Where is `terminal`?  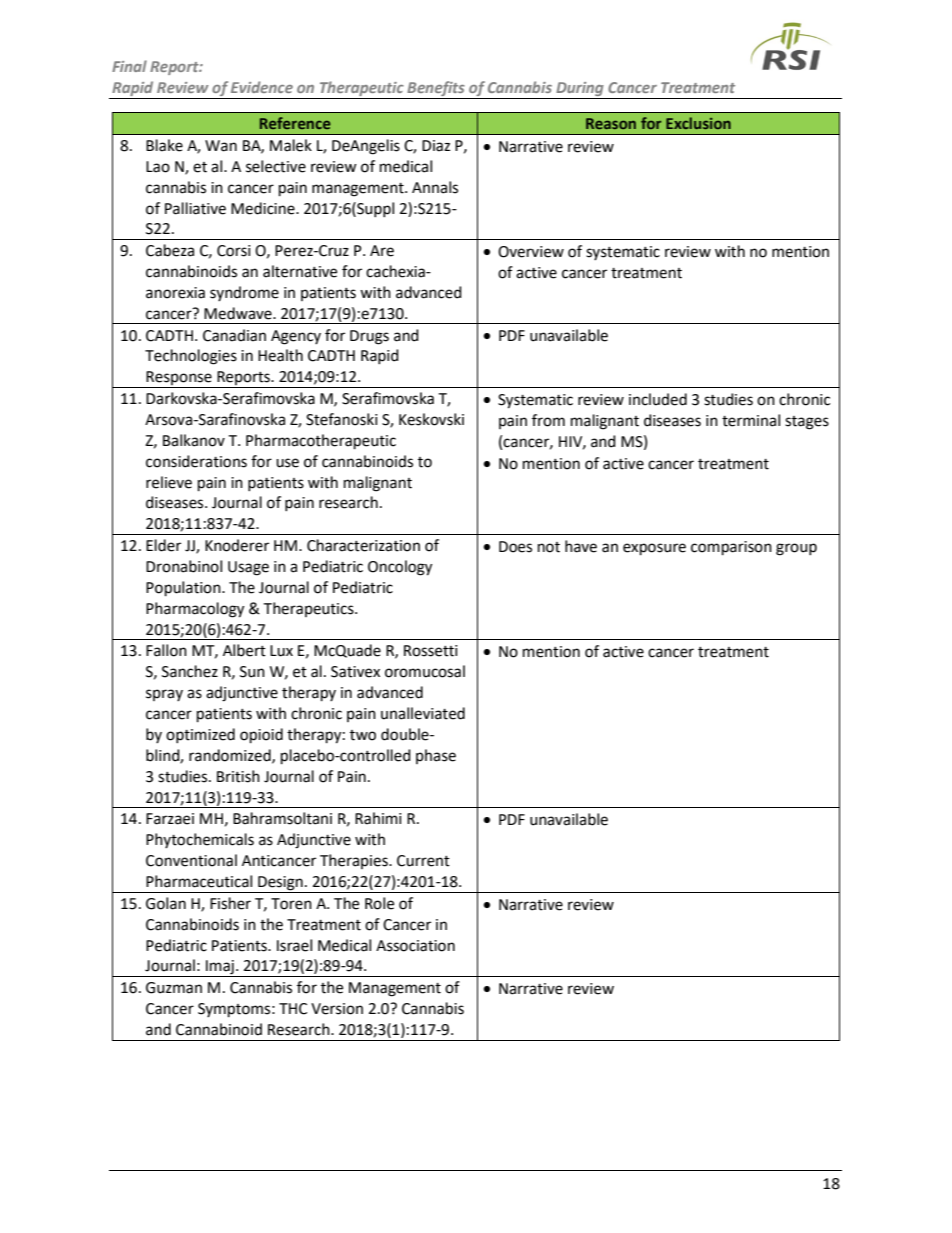
terminal is located at coordinates (751, 420).
